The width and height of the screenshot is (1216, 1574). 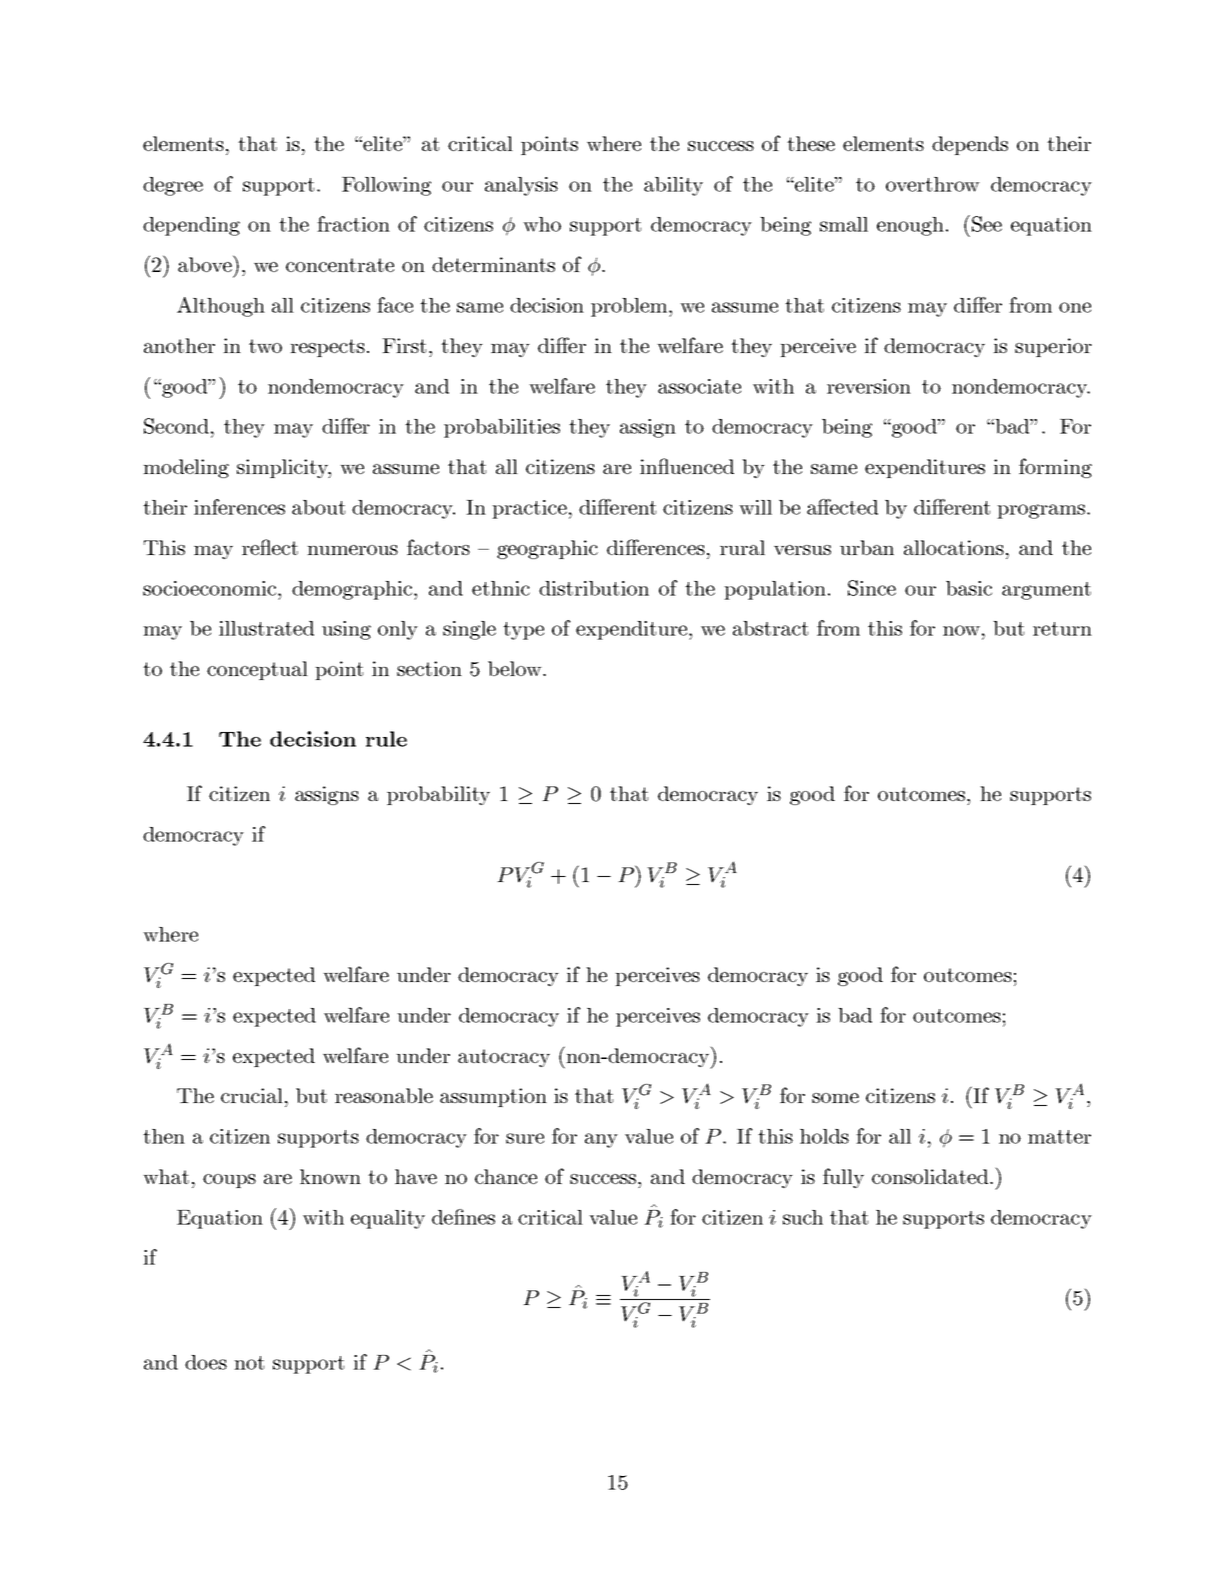 I want to click on reversion, so click(x=869, y=386).
